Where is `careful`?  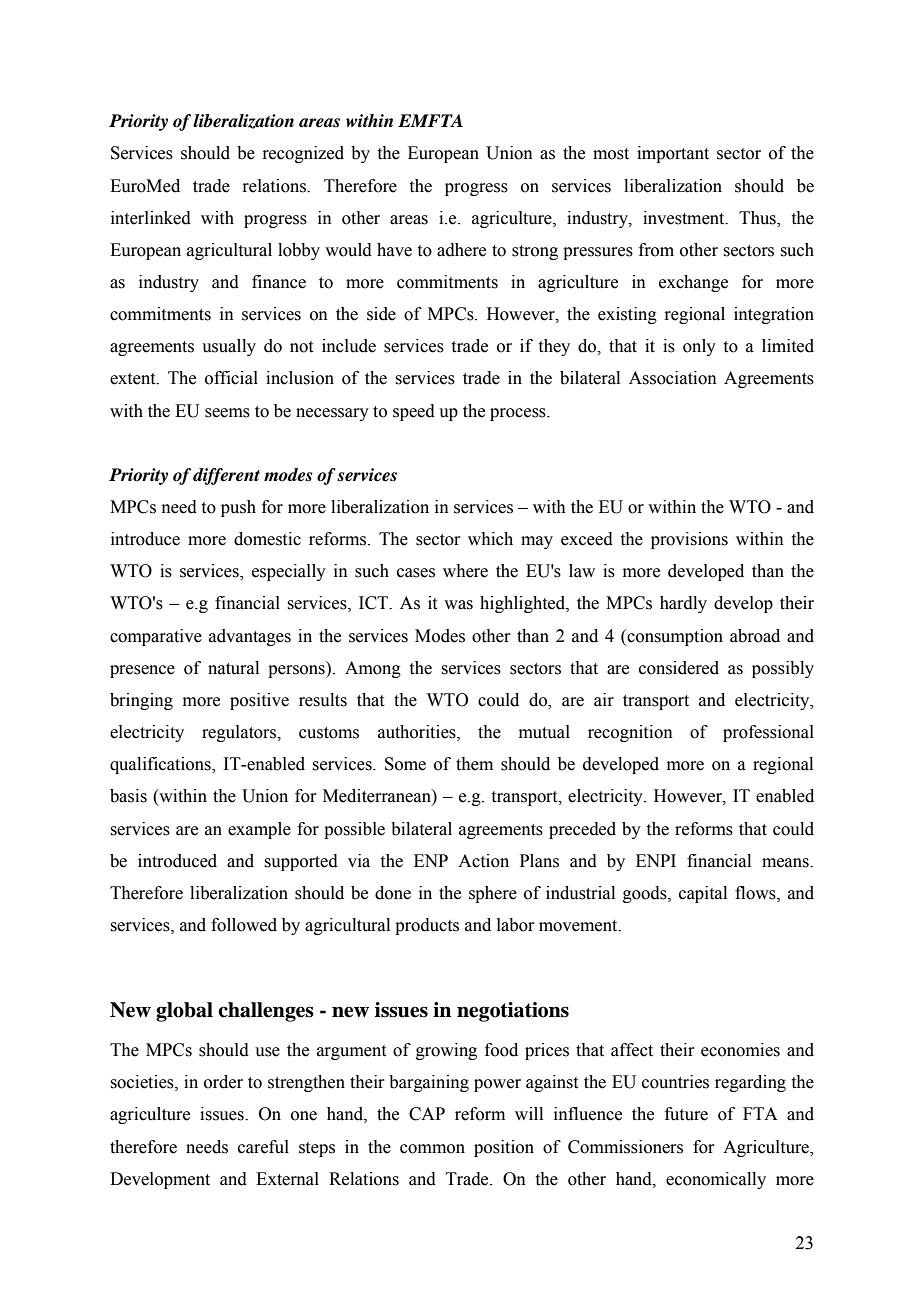 careful is located at coordinates (263, 1147).
